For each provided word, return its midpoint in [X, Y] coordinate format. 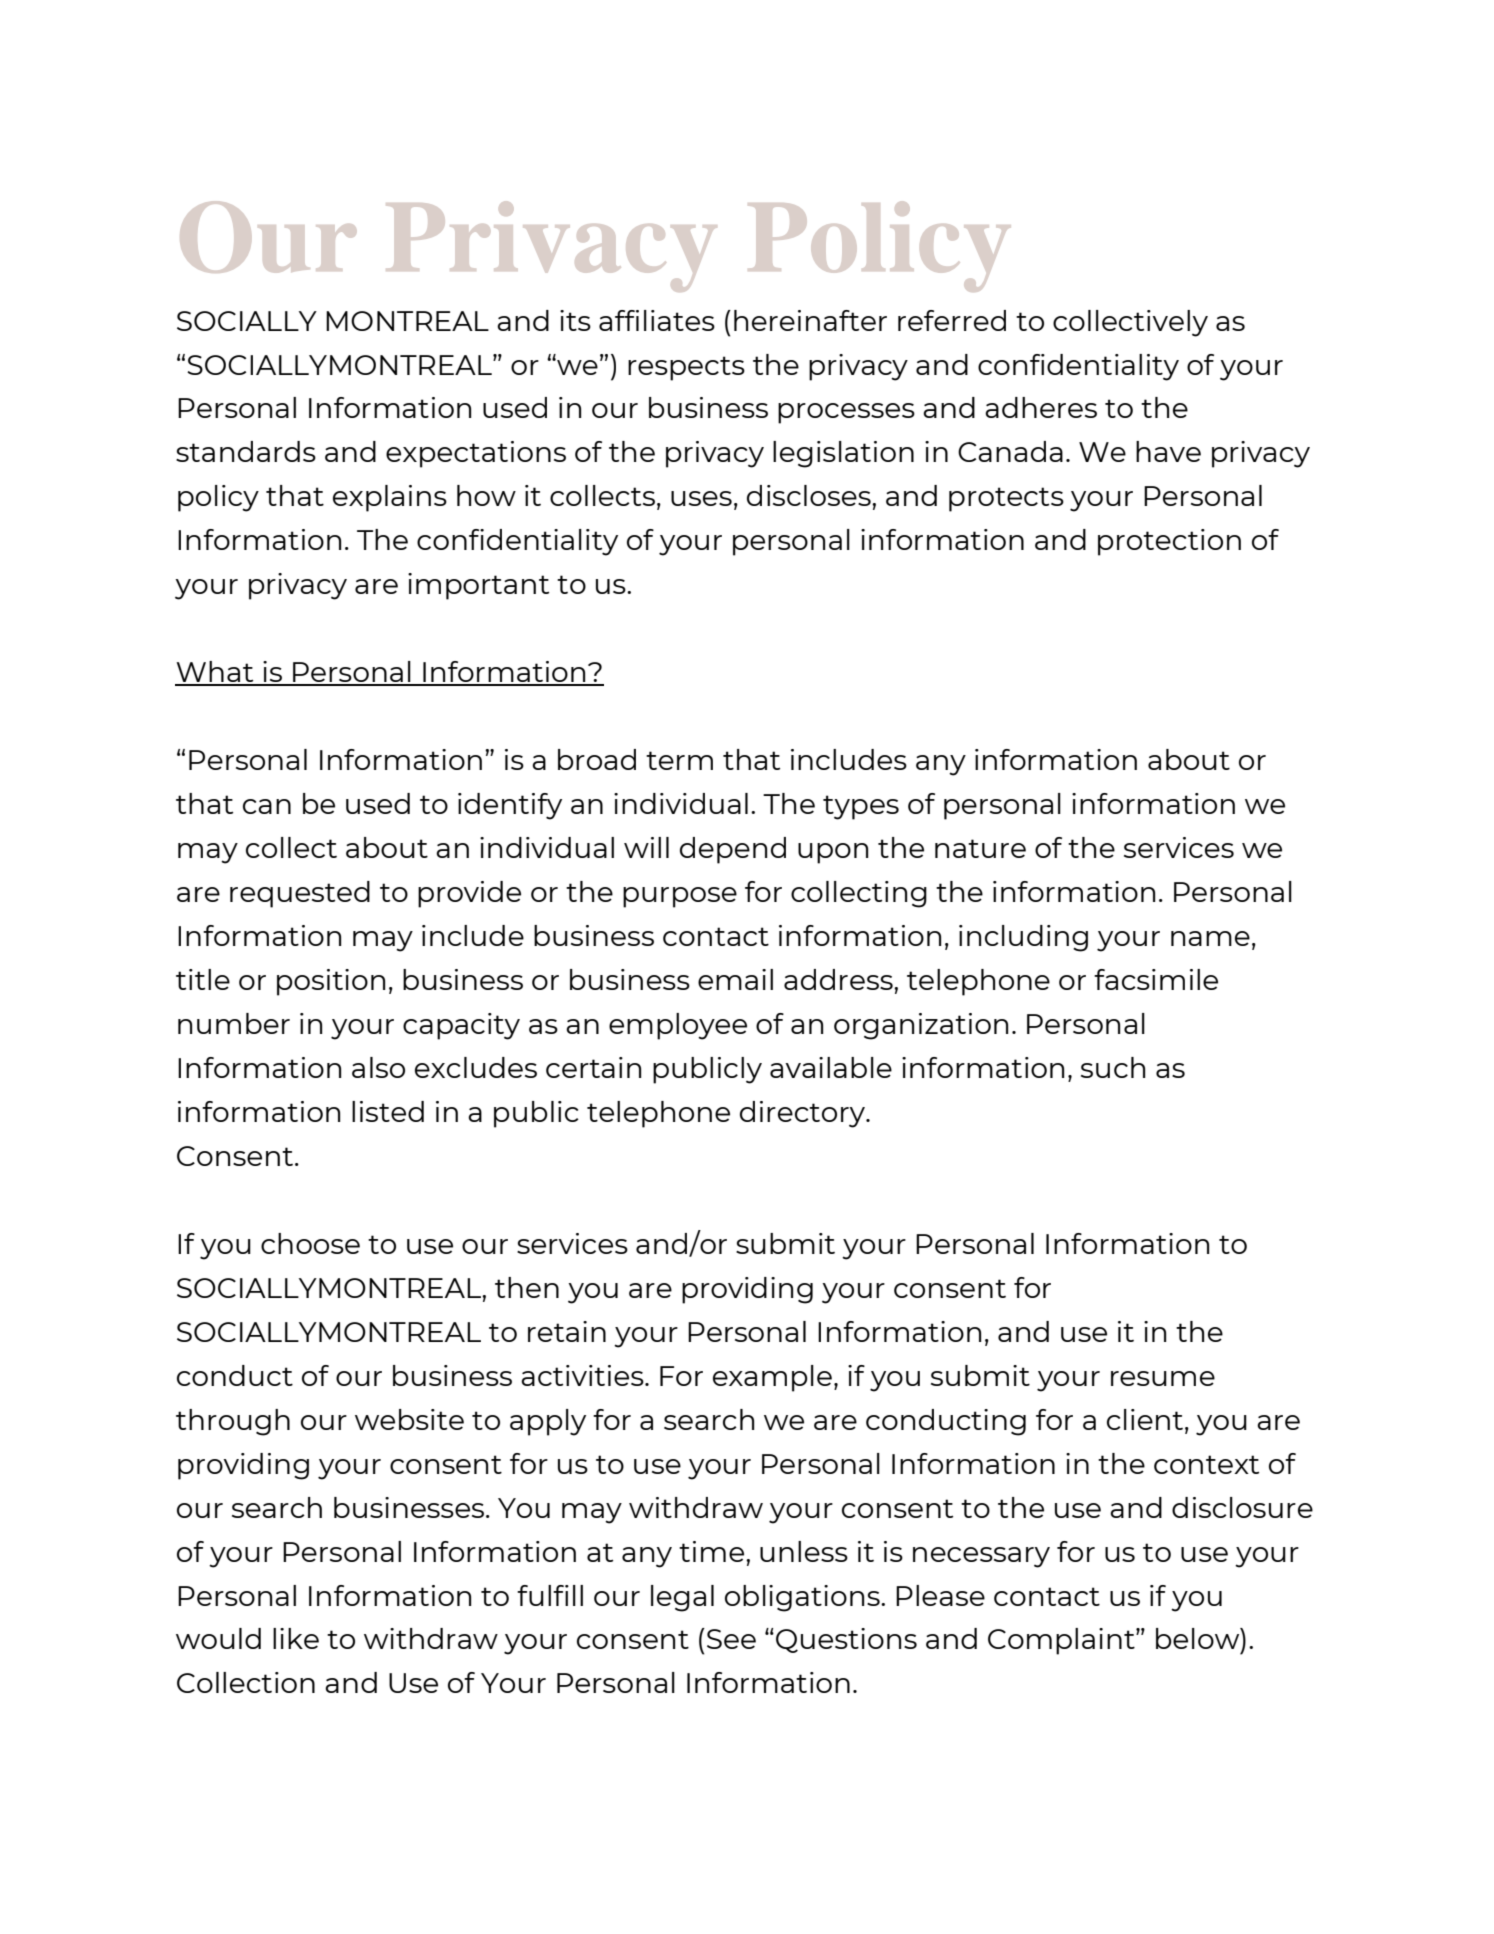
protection [1169, 542]
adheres [1041, 407]
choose [310, 1243]
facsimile [1156, 979]
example [772, 1378]
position [331, 982]
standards [246, 451]
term [679, 760]
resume [1163, 1378]
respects [686, 368]
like [296, 1638]
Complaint [1062, 1641]
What [215, 673]
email [735, 979]
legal [682, 1598]
